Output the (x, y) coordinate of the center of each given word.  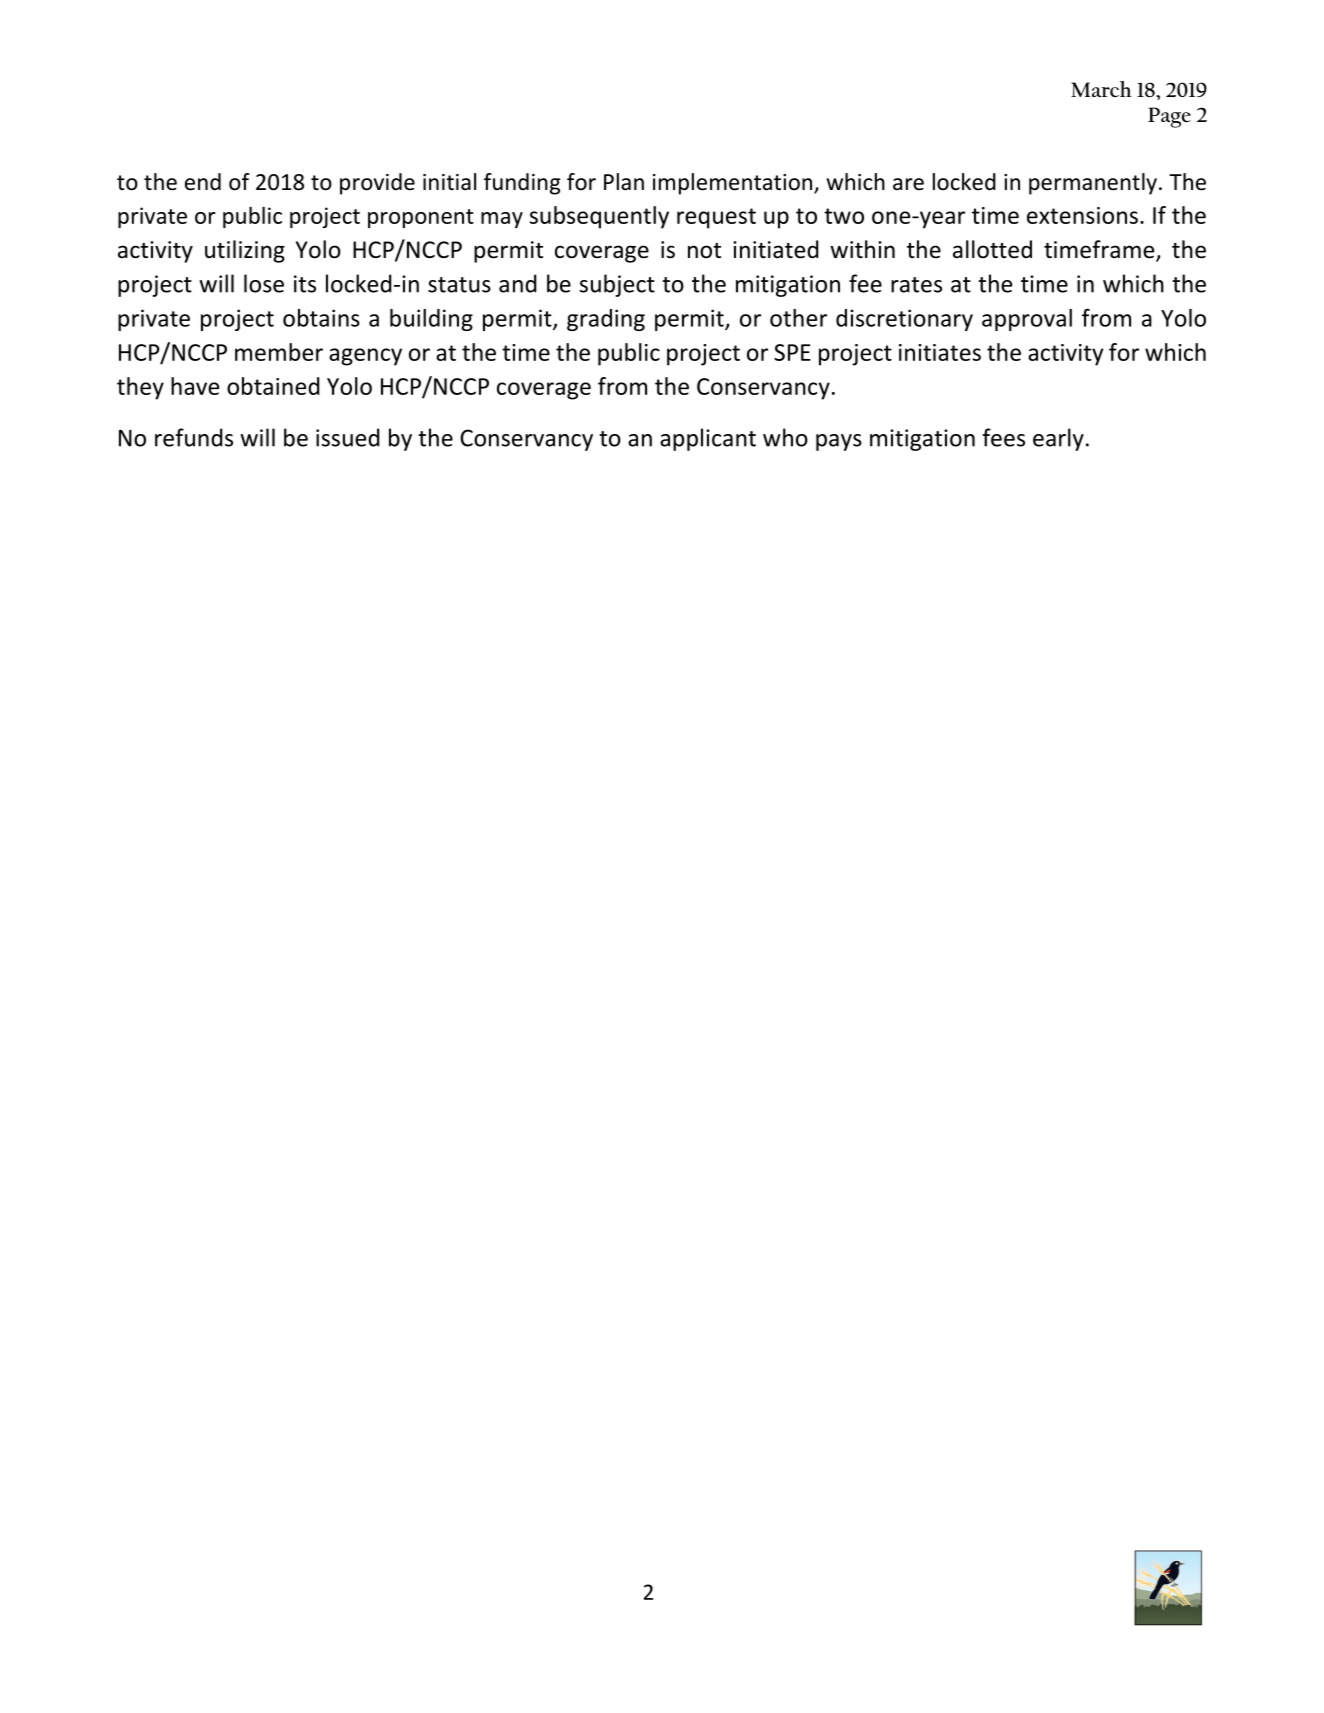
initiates (940, 352)
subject (617, 285)
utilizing (245, 251)
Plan (624, 182)
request (716, 218)
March (1101, 89)
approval (1027, 320)
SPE (792, 352)
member (279, 352)
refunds (194, 437)
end (203, 182)
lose (264, 283)
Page (1169, 117)
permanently (1093, 184)
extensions (1082, 215)
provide (377, 184)
